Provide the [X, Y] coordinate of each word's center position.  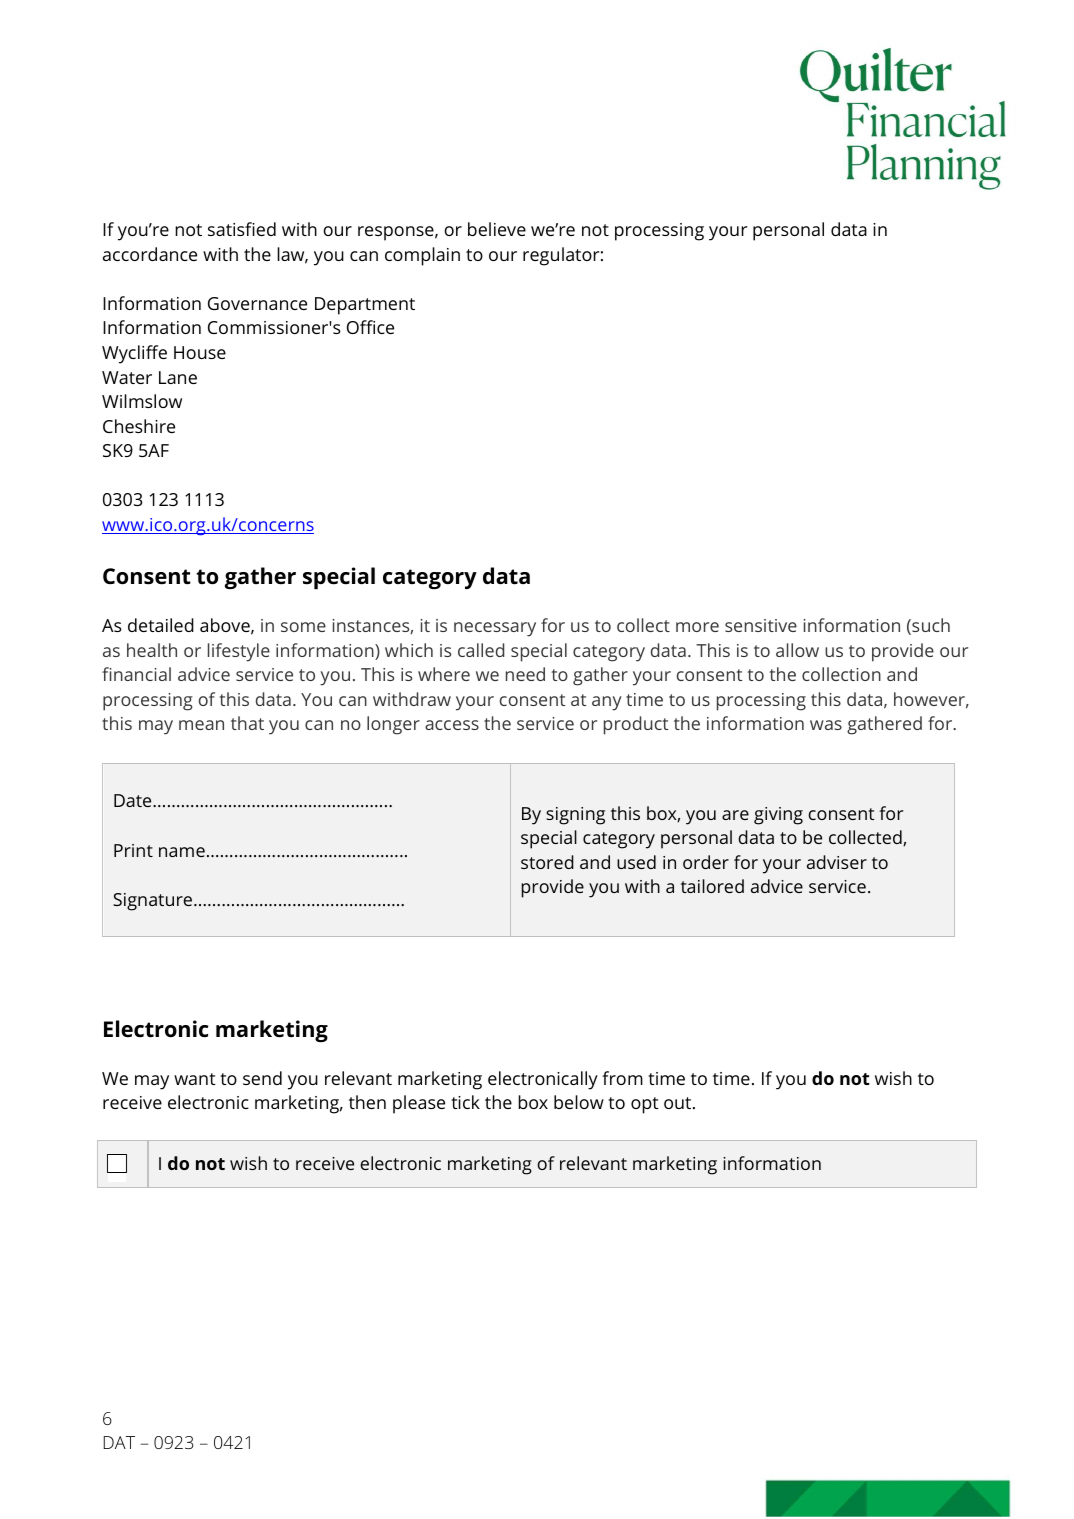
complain [422, 256]
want [195, 1079]
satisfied [242, 229]
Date [134, 800]
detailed [161, 625]
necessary [495, 629]
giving [778, 816]
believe [497, 229]
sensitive [761, 625]
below [579, 1102]
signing [575, 816]
